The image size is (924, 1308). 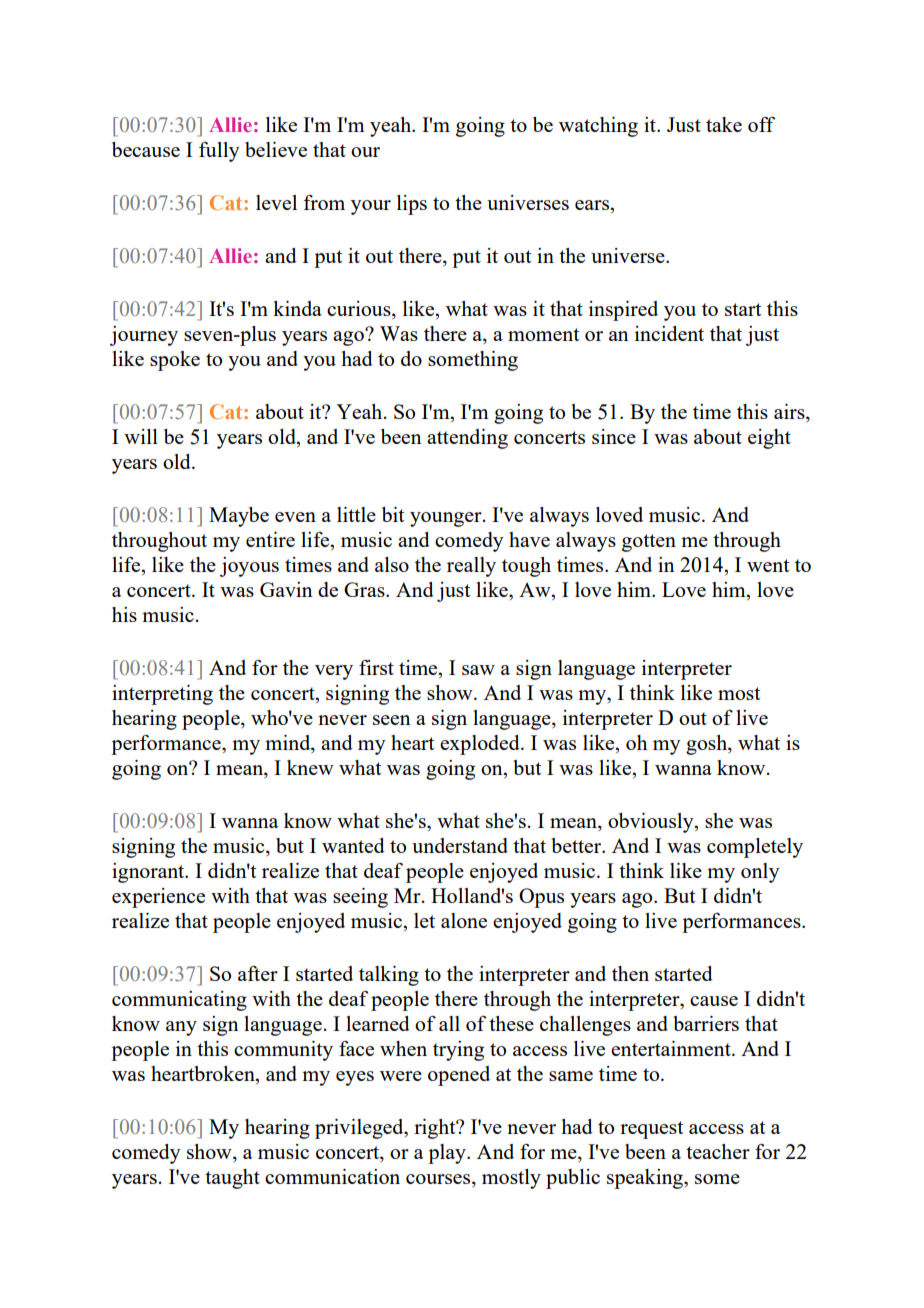 I want to click on take, so click(x=724, y=124).
